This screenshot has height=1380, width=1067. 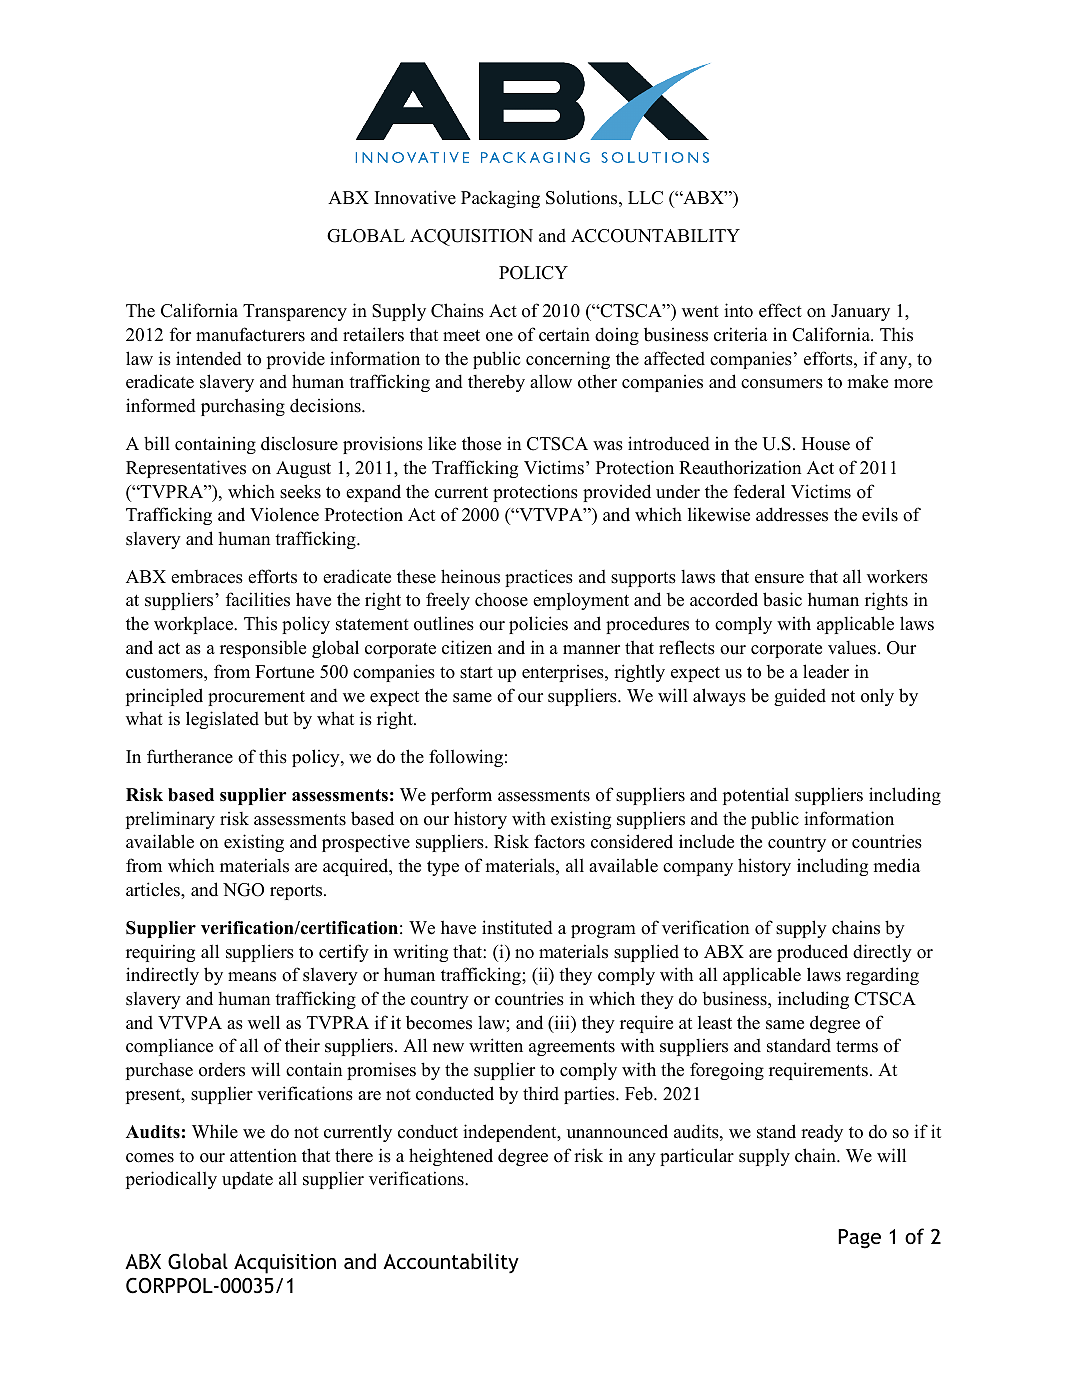 What do you see at coordinates (826, 444) in the screenshot?
I see `House` at bounding box center [826, 444].
